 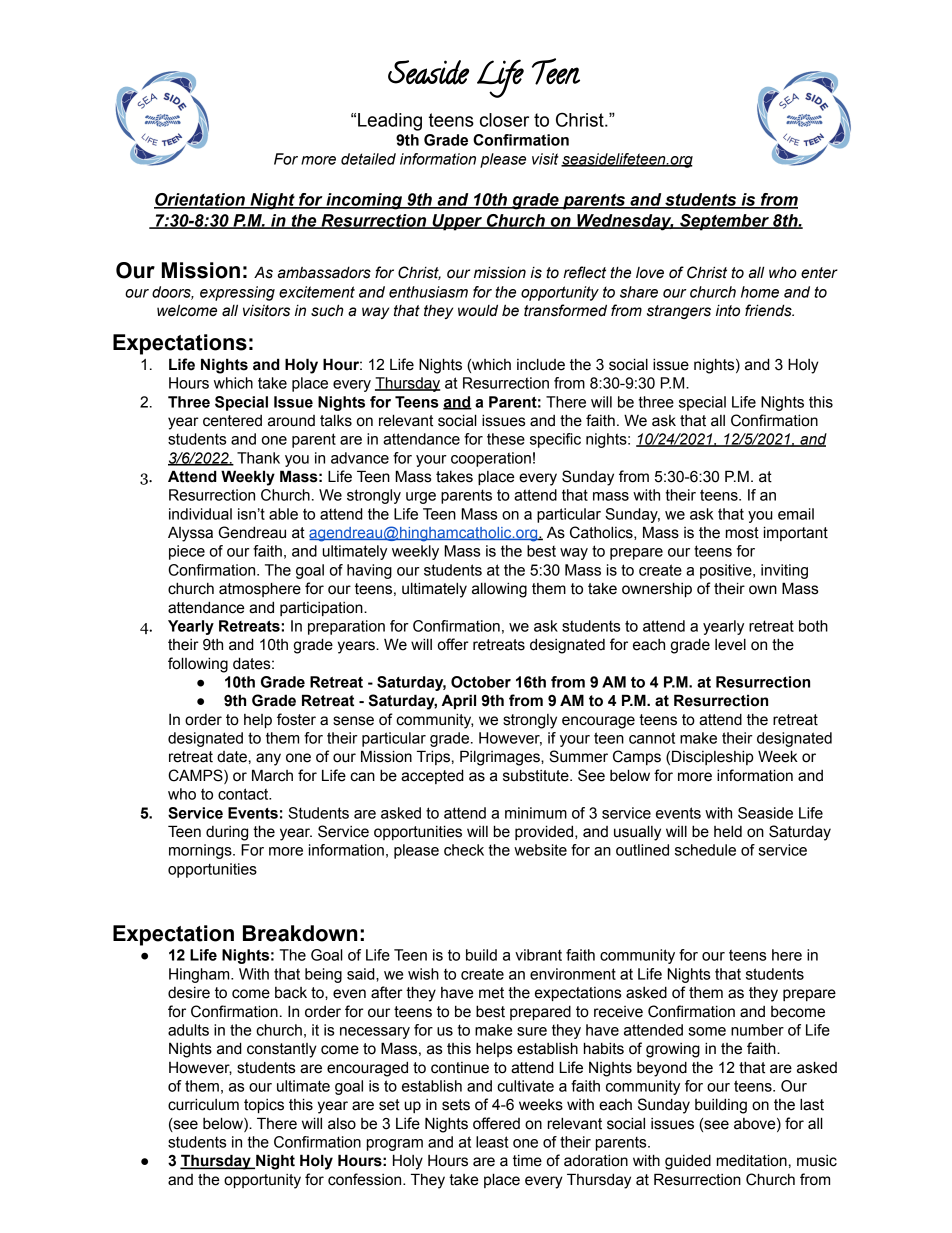 What do you see at coordinates (504, 120) in the image?
I see `closer` at bounding box center [504, 120].
